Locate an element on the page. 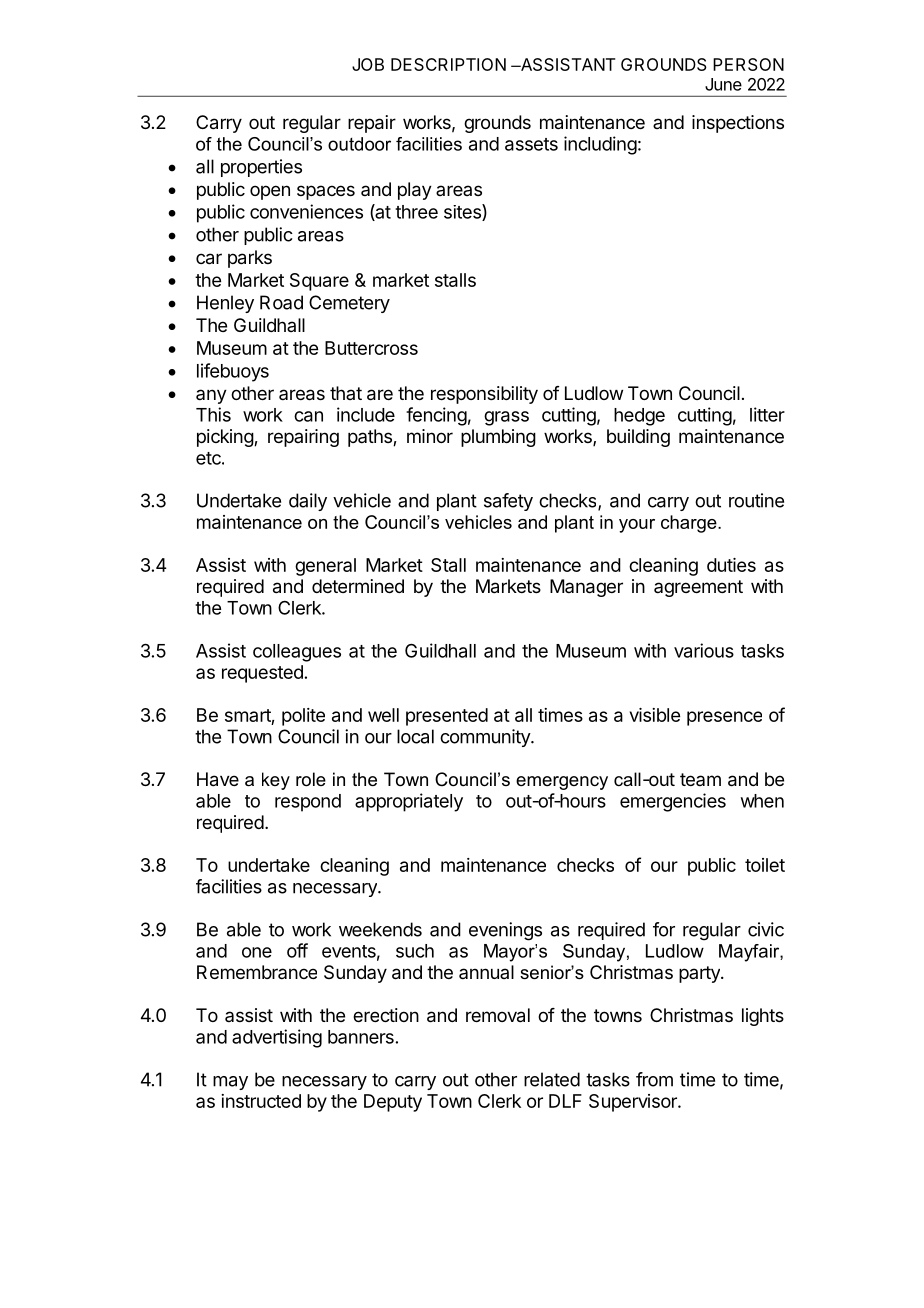 This page has height=1308, width=924. DESCRIPTION is located at coordinates (448, 64).
